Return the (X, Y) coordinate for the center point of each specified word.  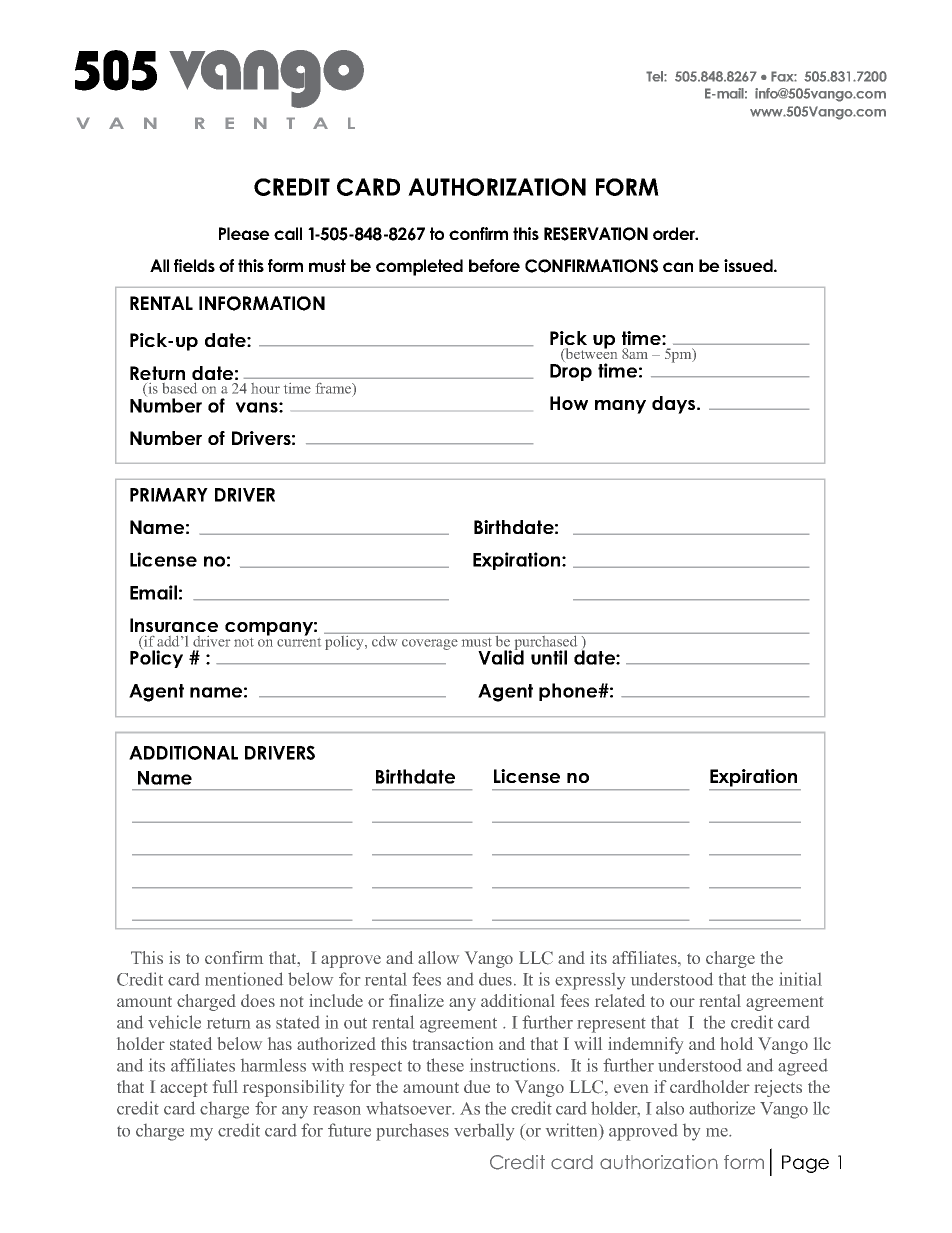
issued (749, 265)
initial (800, 979)
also (670, 1108)
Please (244, 233)
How (569, 403)
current (299, 641)
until (549, 657)
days (675, 405)
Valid (501, 656)
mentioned (244, 979)
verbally (484, 1132)
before (494, 265)
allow (438, 957)
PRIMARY (169, 495)
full (225, 1086)
